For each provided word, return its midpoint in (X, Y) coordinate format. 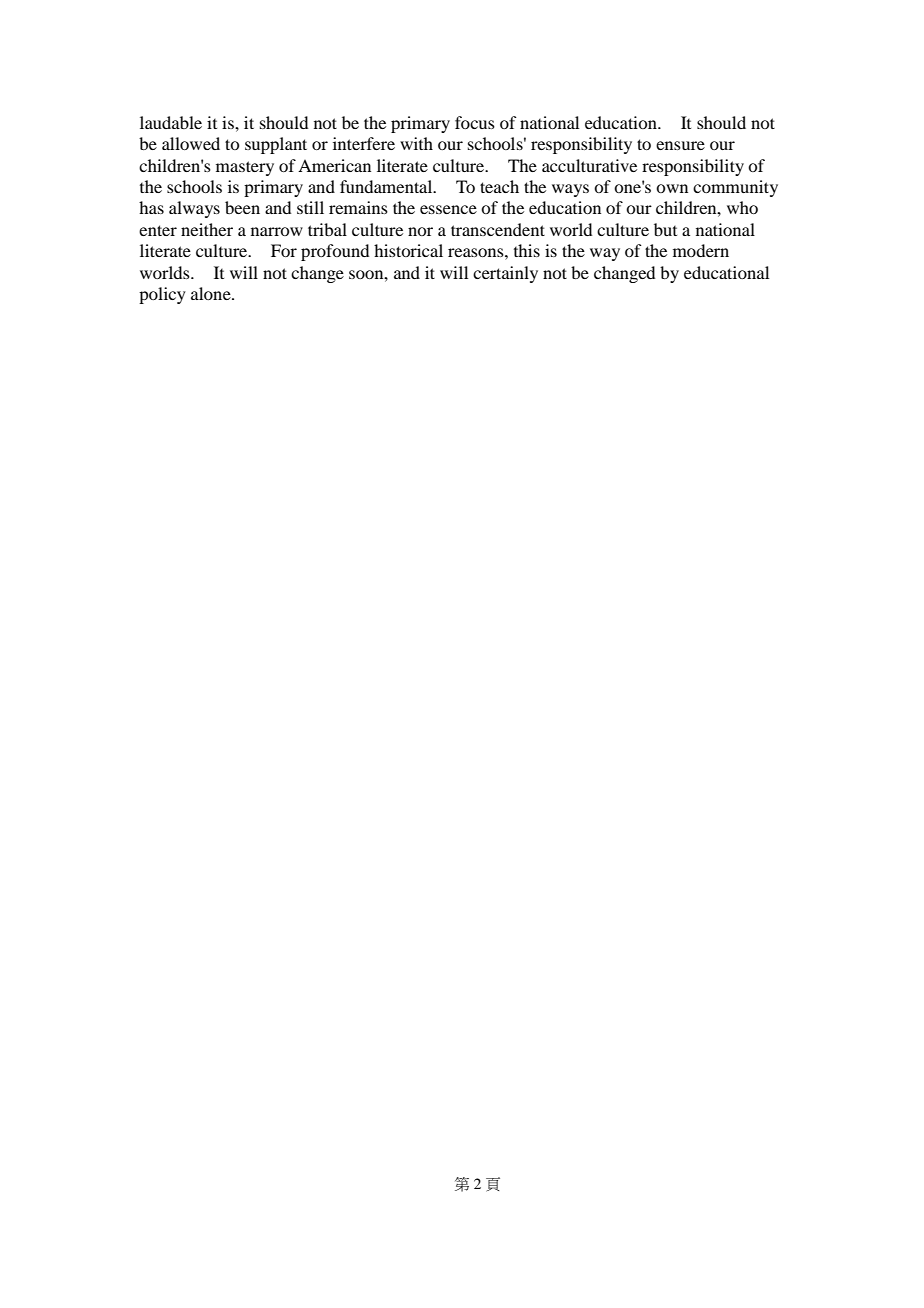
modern (701, 250)
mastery (245, 168)
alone (212, 293)
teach (499, 186)
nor (420, 231)
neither (207, 229)
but (665, 229)
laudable (171, 122)
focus (475, 122)
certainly (505, 274)
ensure (680, 145)
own (672, 188)
